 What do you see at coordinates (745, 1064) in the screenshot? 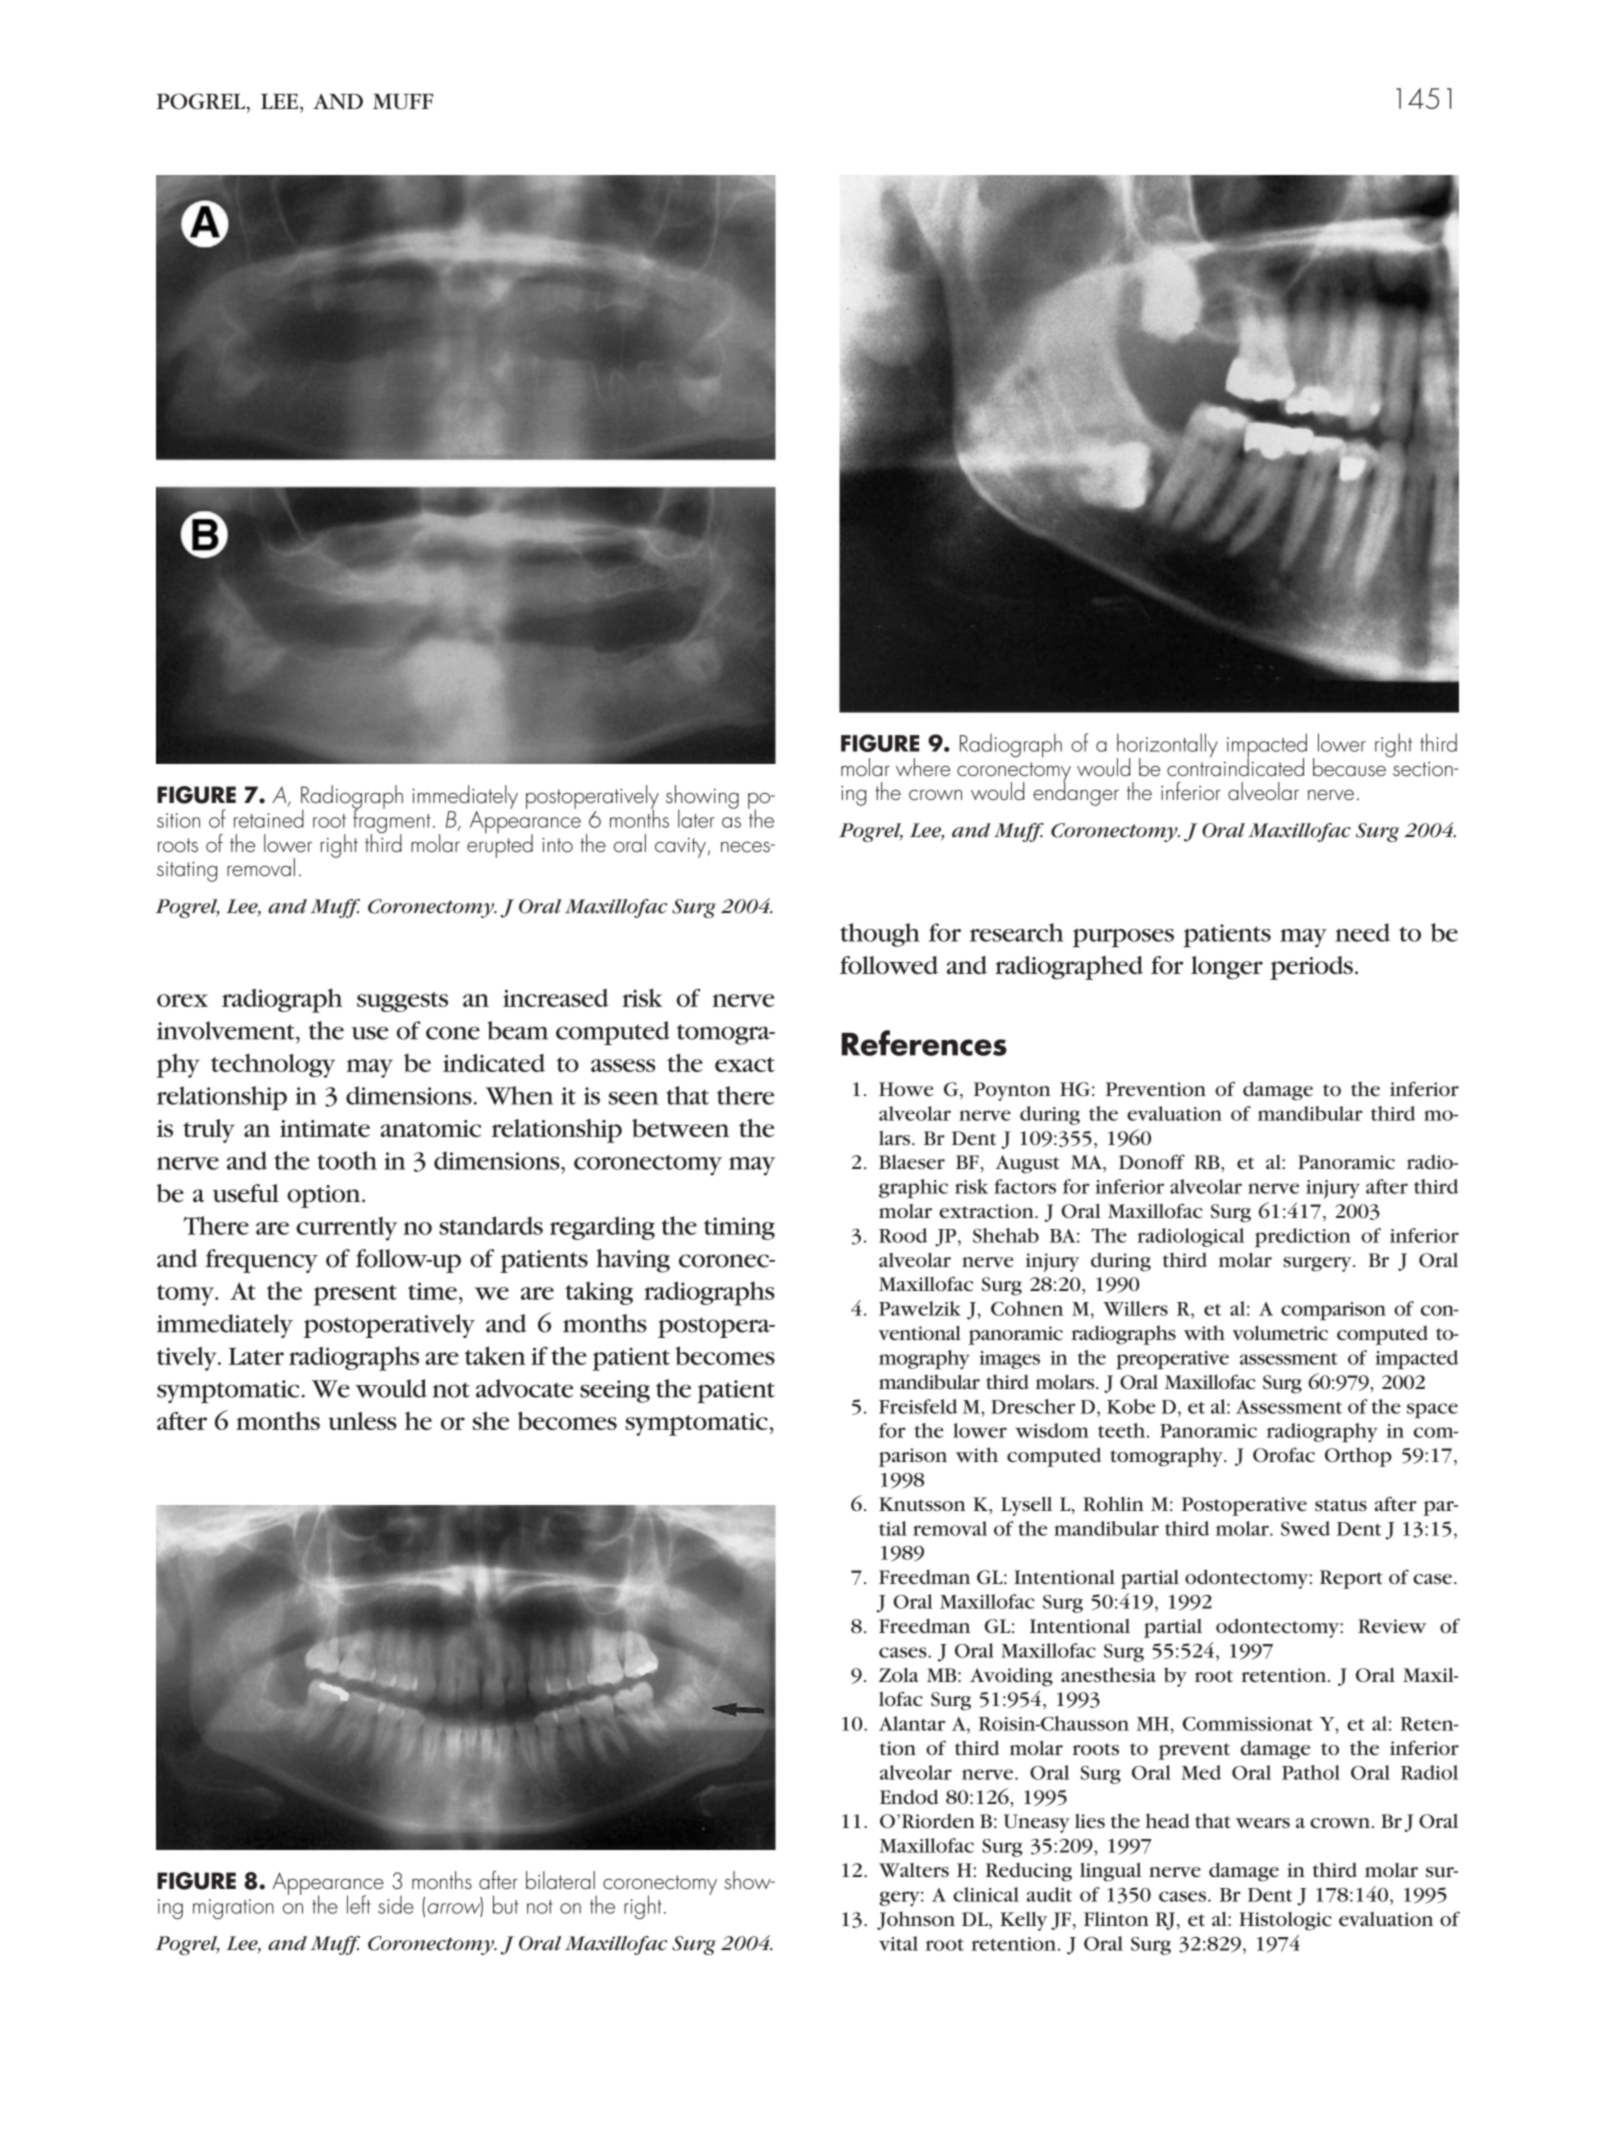
I see `exact` at bounding box center [745, 1064].
